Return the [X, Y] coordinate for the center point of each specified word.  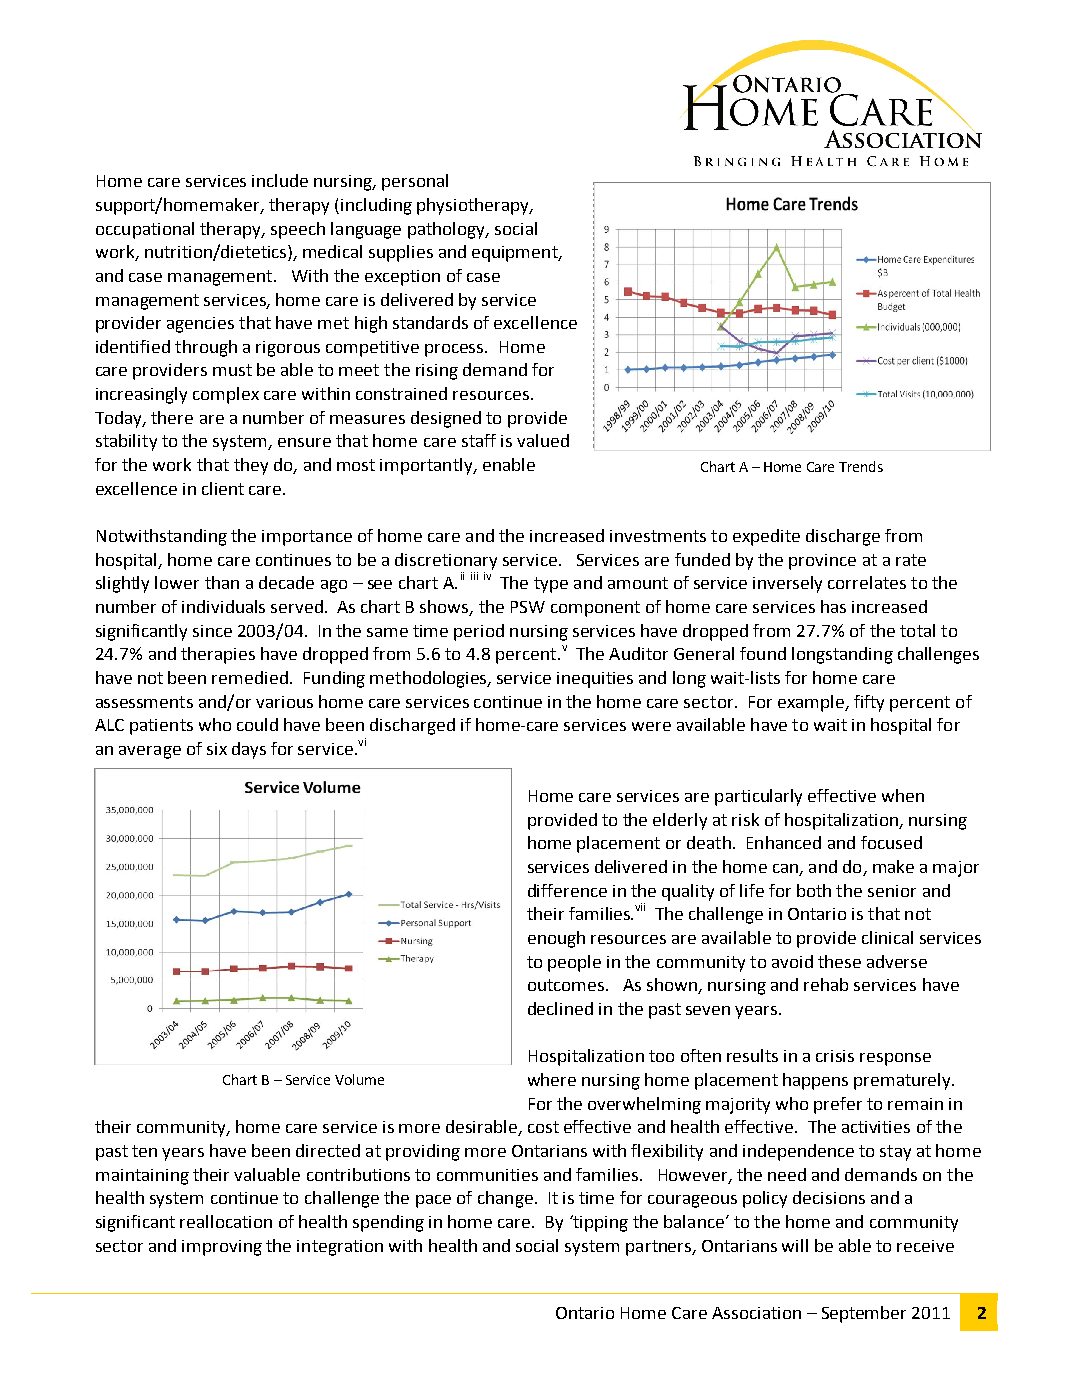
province [822, 562]
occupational [145, 230]
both [814, 890]
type [551, 585]
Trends [861, 466]
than [222, 582]
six [217, 749]
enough [556, 939]
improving [222, 1248]
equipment [516, 254]
